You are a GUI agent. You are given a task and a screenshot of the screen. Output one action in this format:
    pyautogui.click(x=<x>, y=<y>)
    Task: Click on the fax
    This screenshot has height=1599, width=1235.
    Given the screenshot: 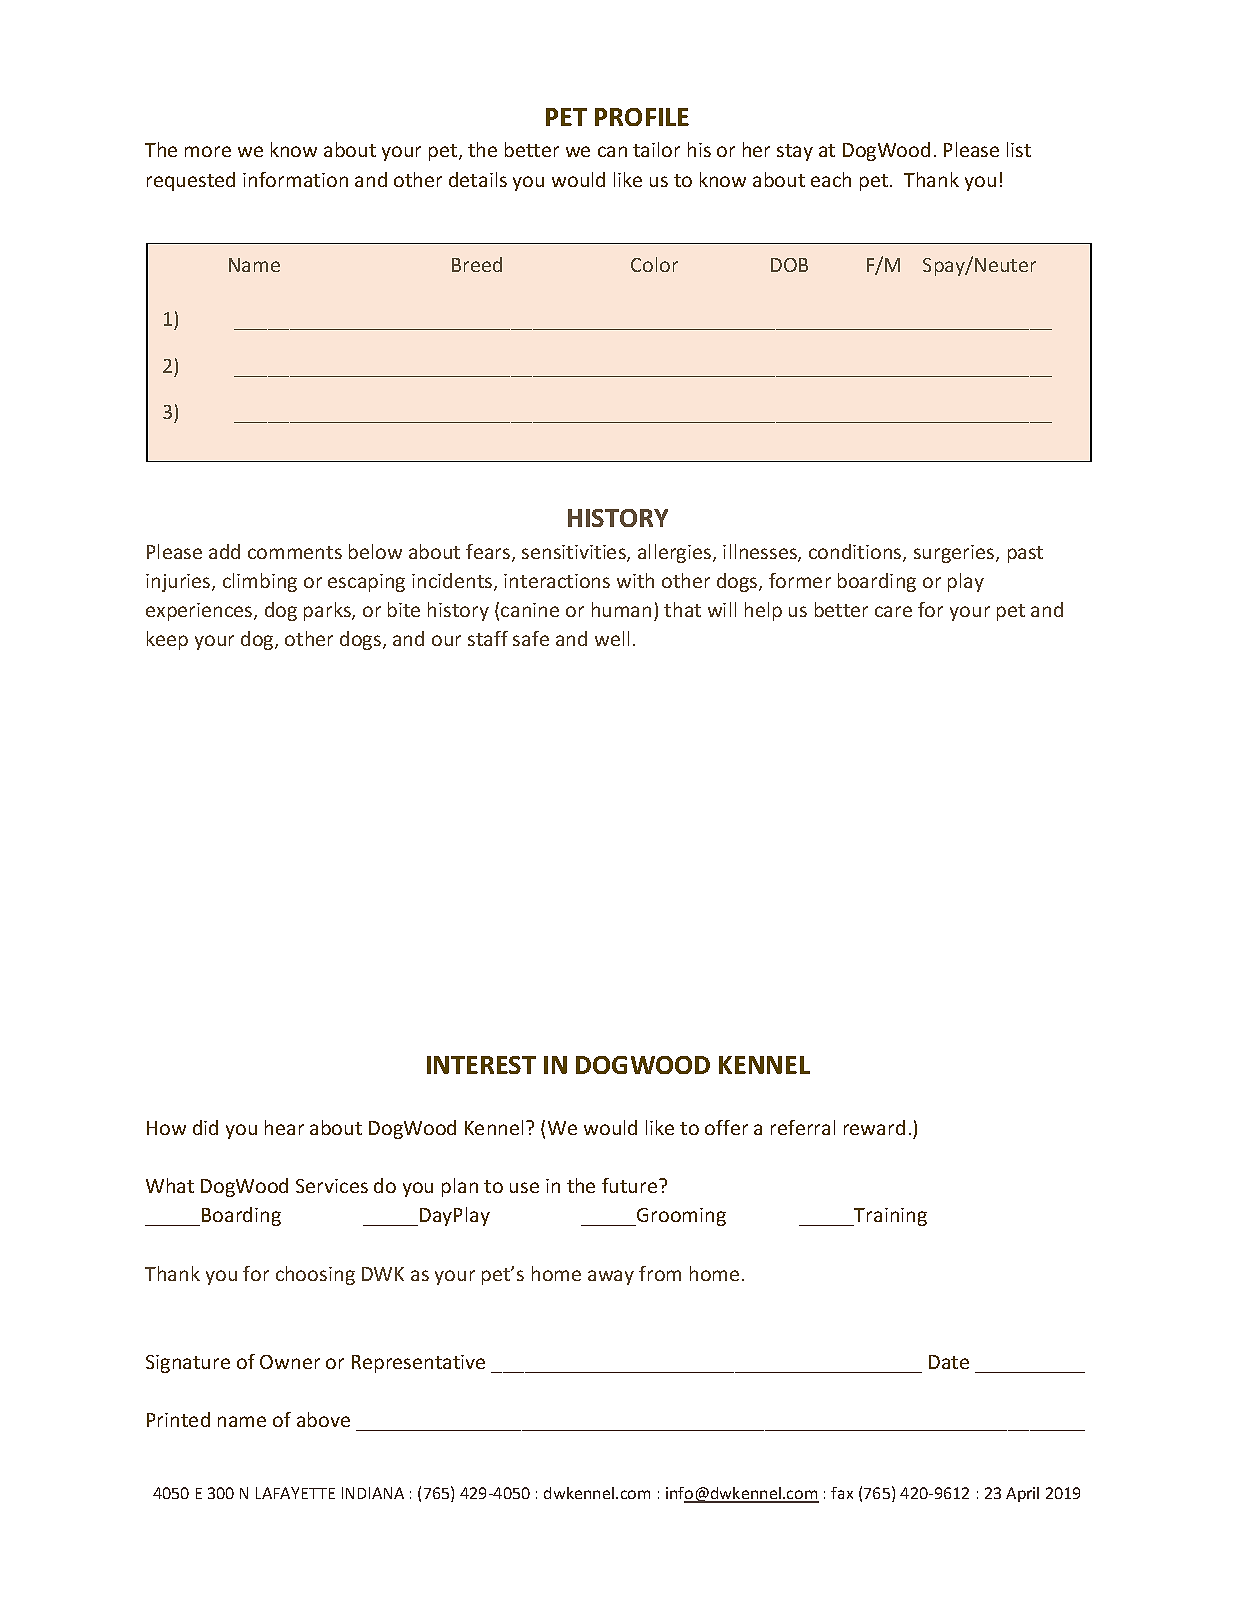 What is the action you would take?
    pyautogui.click(x=842, y=1493)
